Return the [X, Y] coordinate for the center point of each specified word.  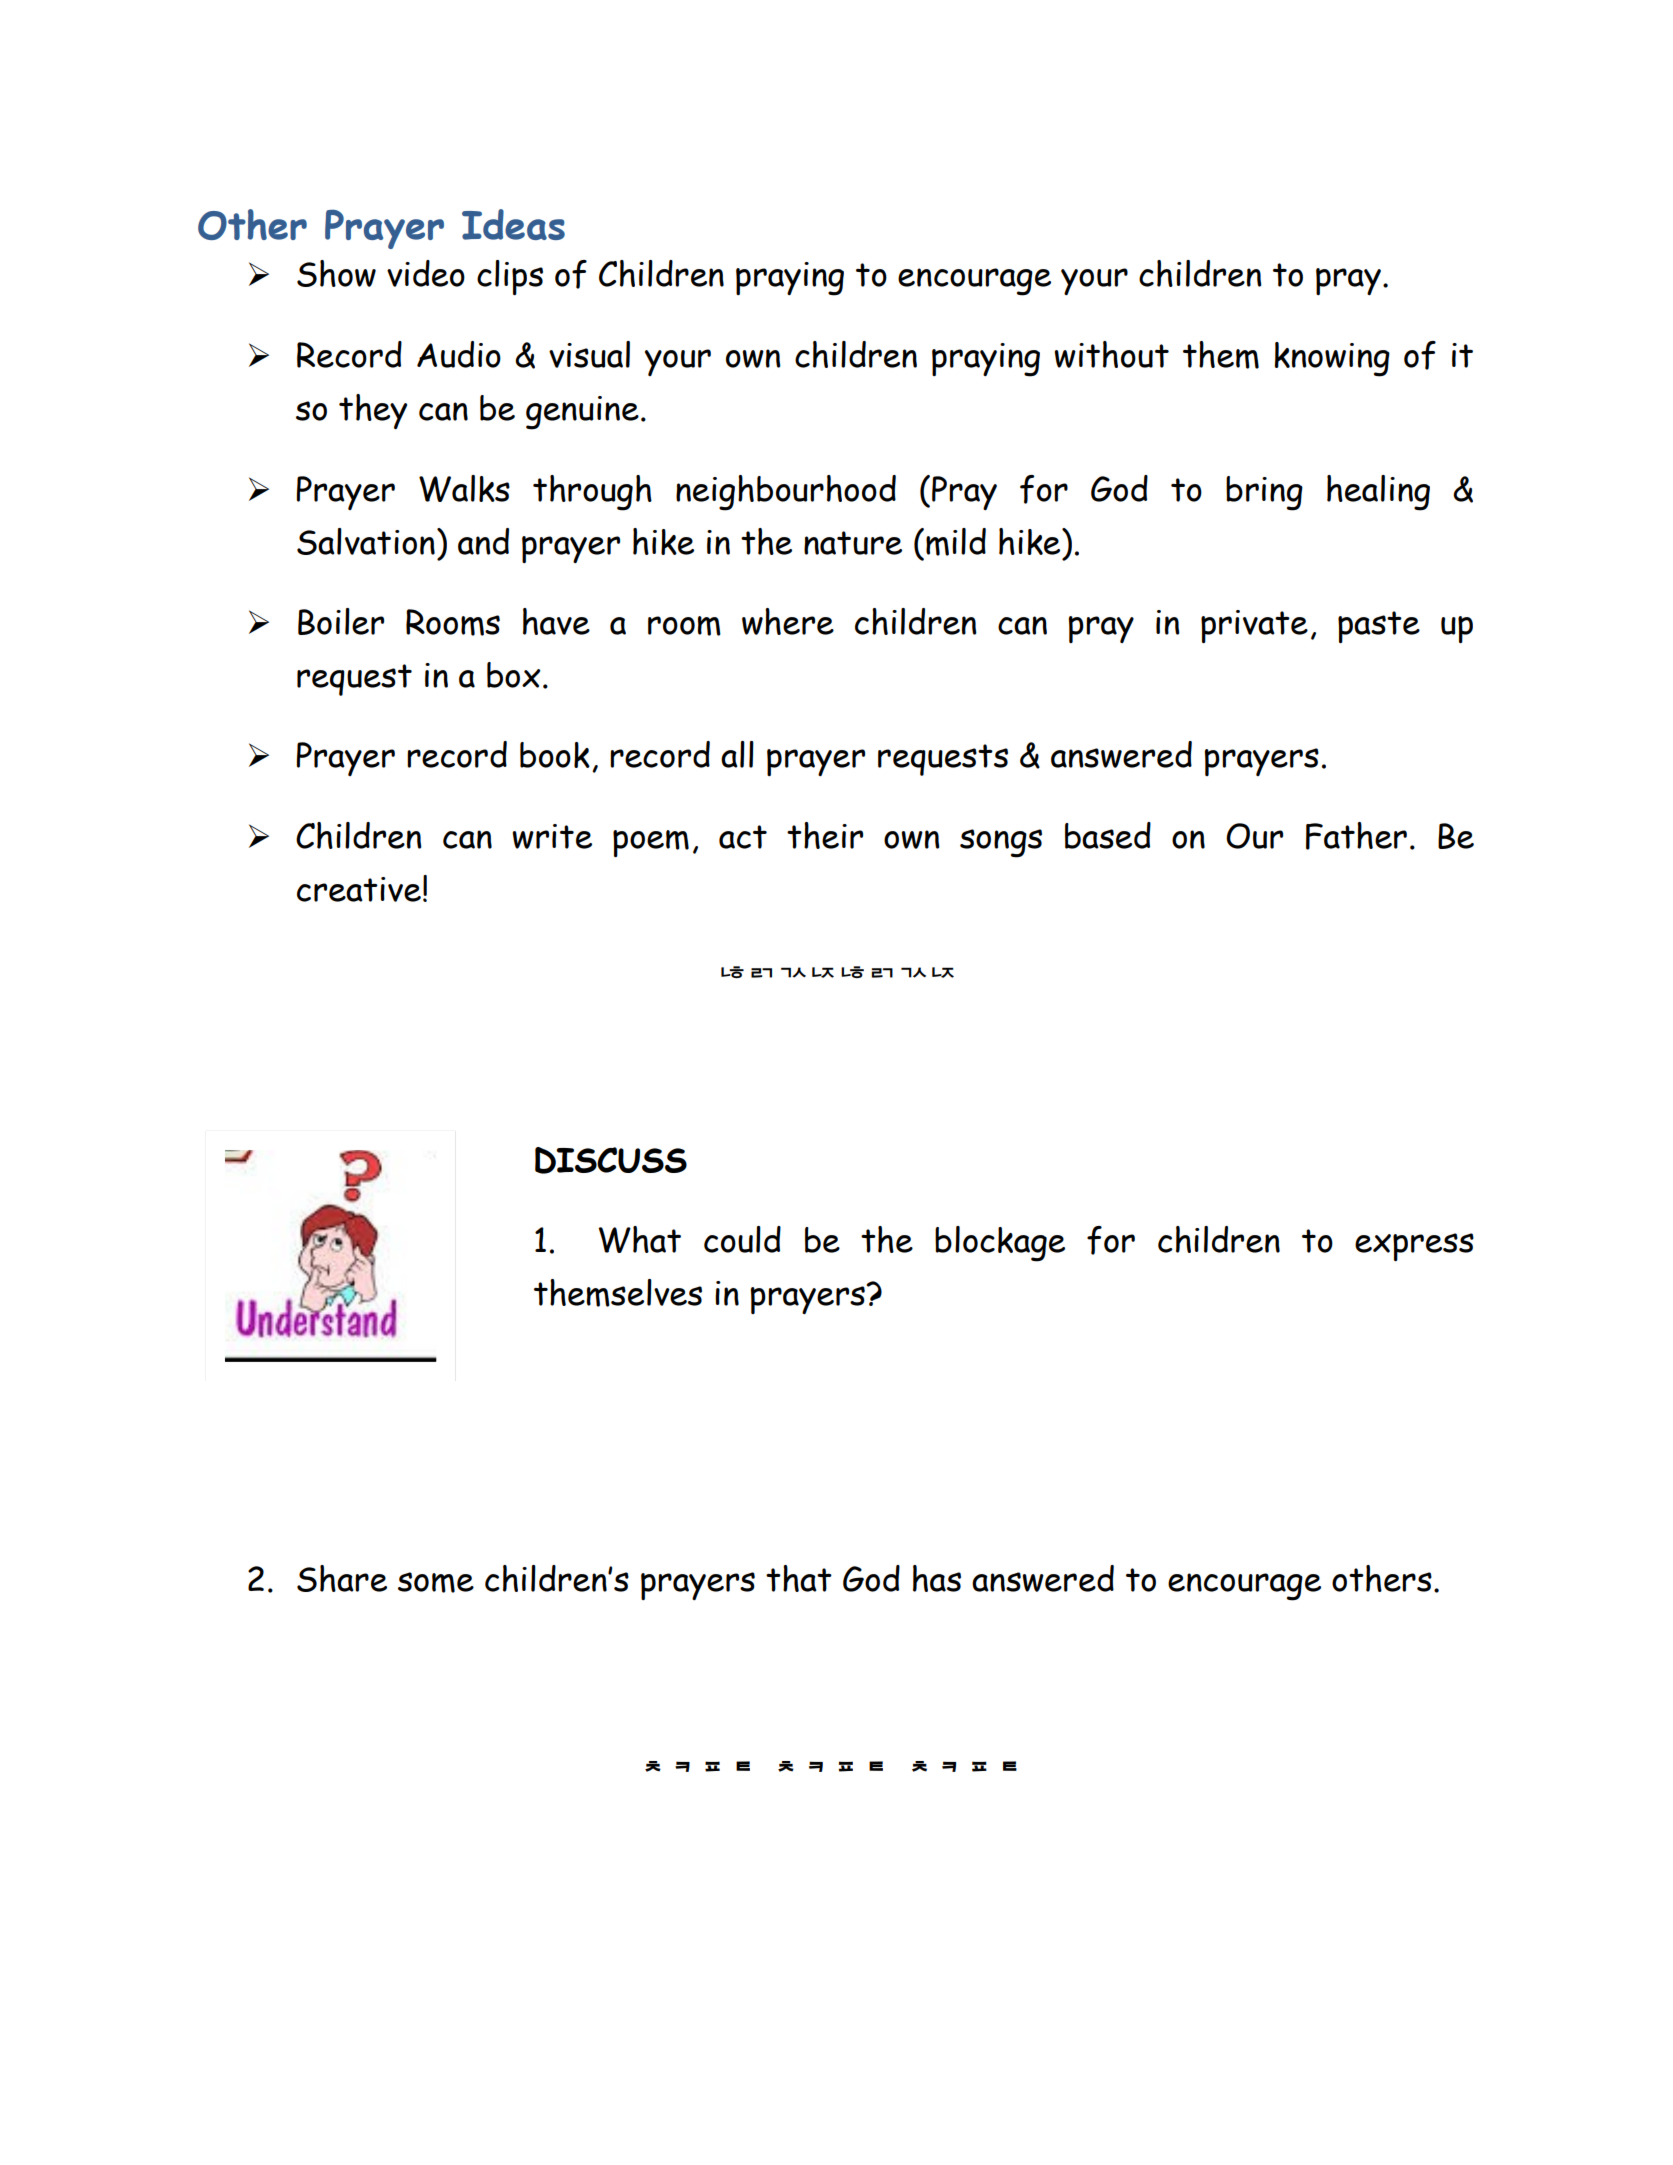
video [426, 273]
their [825, 835]
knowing [1332, 359]
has [937, 1578]
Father [1356, 836]
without [1111, 354]
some [436, 1582]
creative [359, 889]
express [1414, 1247]
